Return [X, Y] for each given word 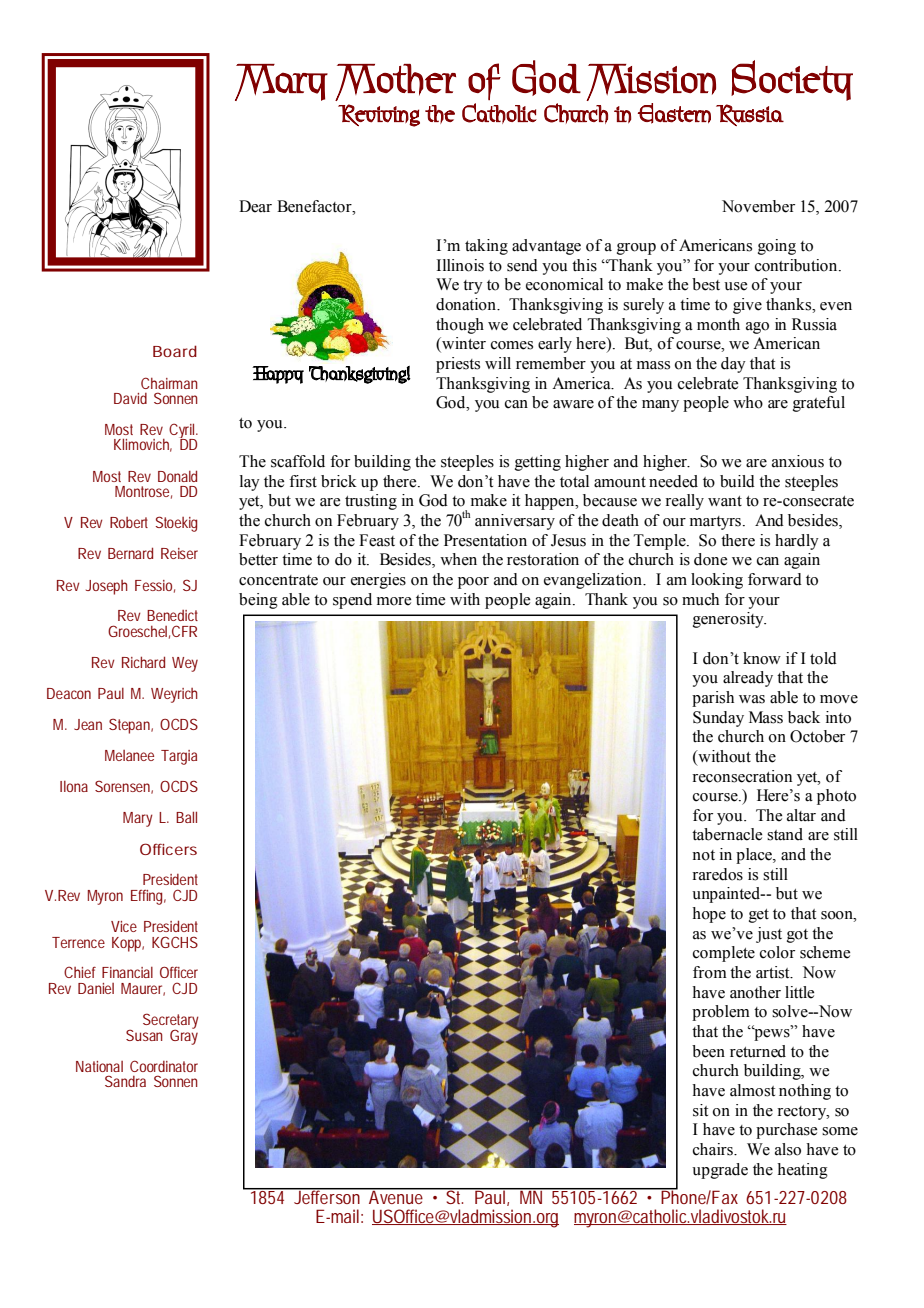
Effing [148, 897]
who [748, 402]
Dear [255, 206]
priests [458, 365]
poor [473, 583]
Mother [395, 82]
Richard [143, 662]
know [762, 658]
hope [709, 915]
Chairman [169, 383]
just [769, 935]
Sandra [125, 1081]
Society [792, 80]
